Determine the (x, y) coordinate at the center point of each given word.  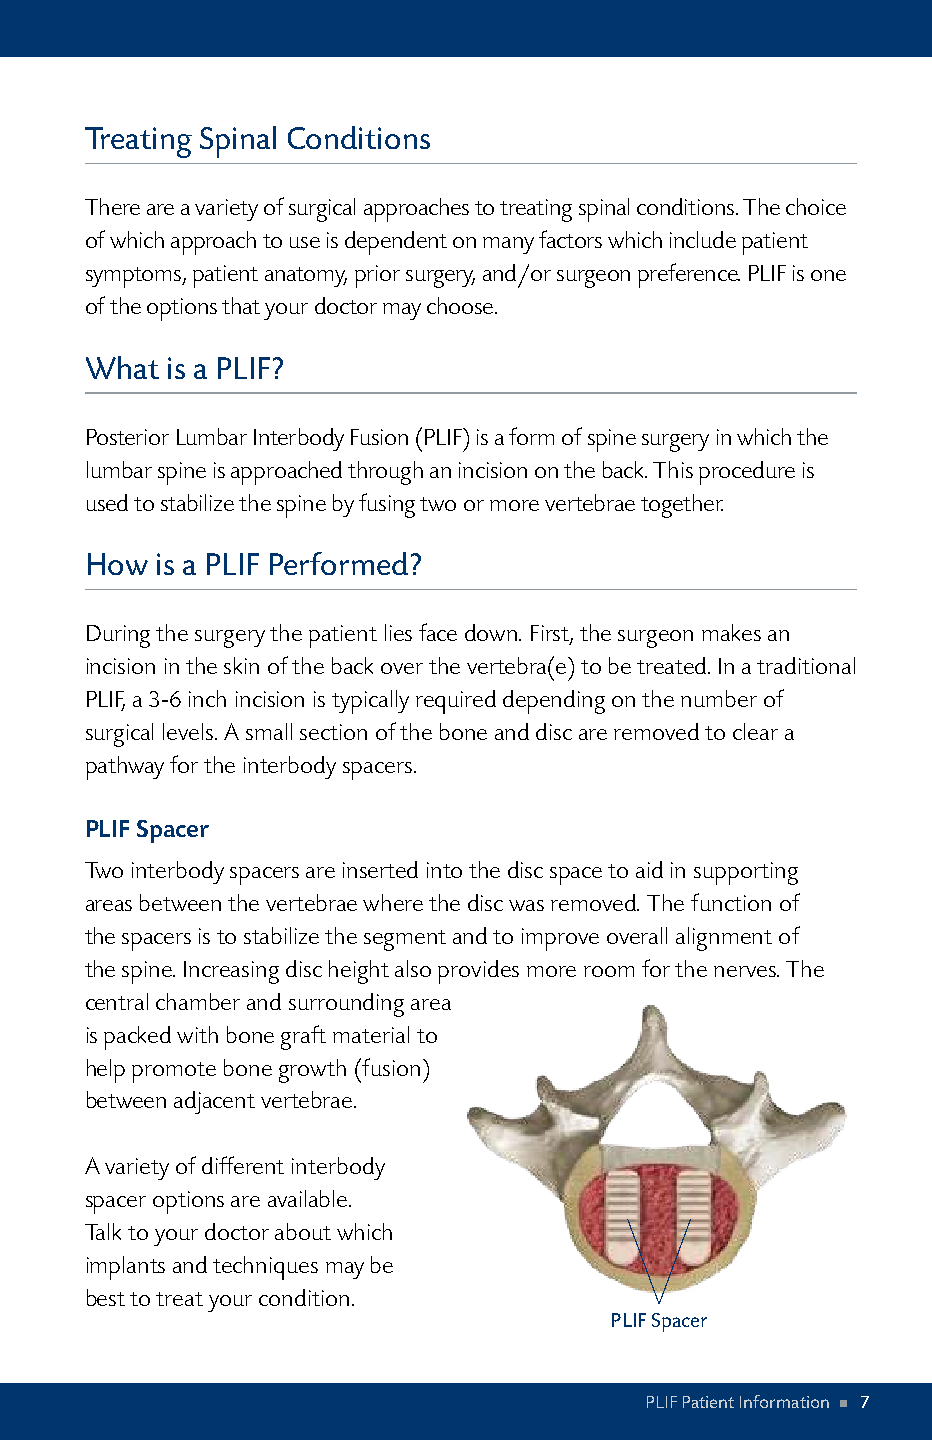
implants (126, 1268)
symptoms (135, 277)
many (508, 245)
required (456, 702)
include (703, 239)
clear (755, 731)
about (303, 1231)
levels (189, 731)
